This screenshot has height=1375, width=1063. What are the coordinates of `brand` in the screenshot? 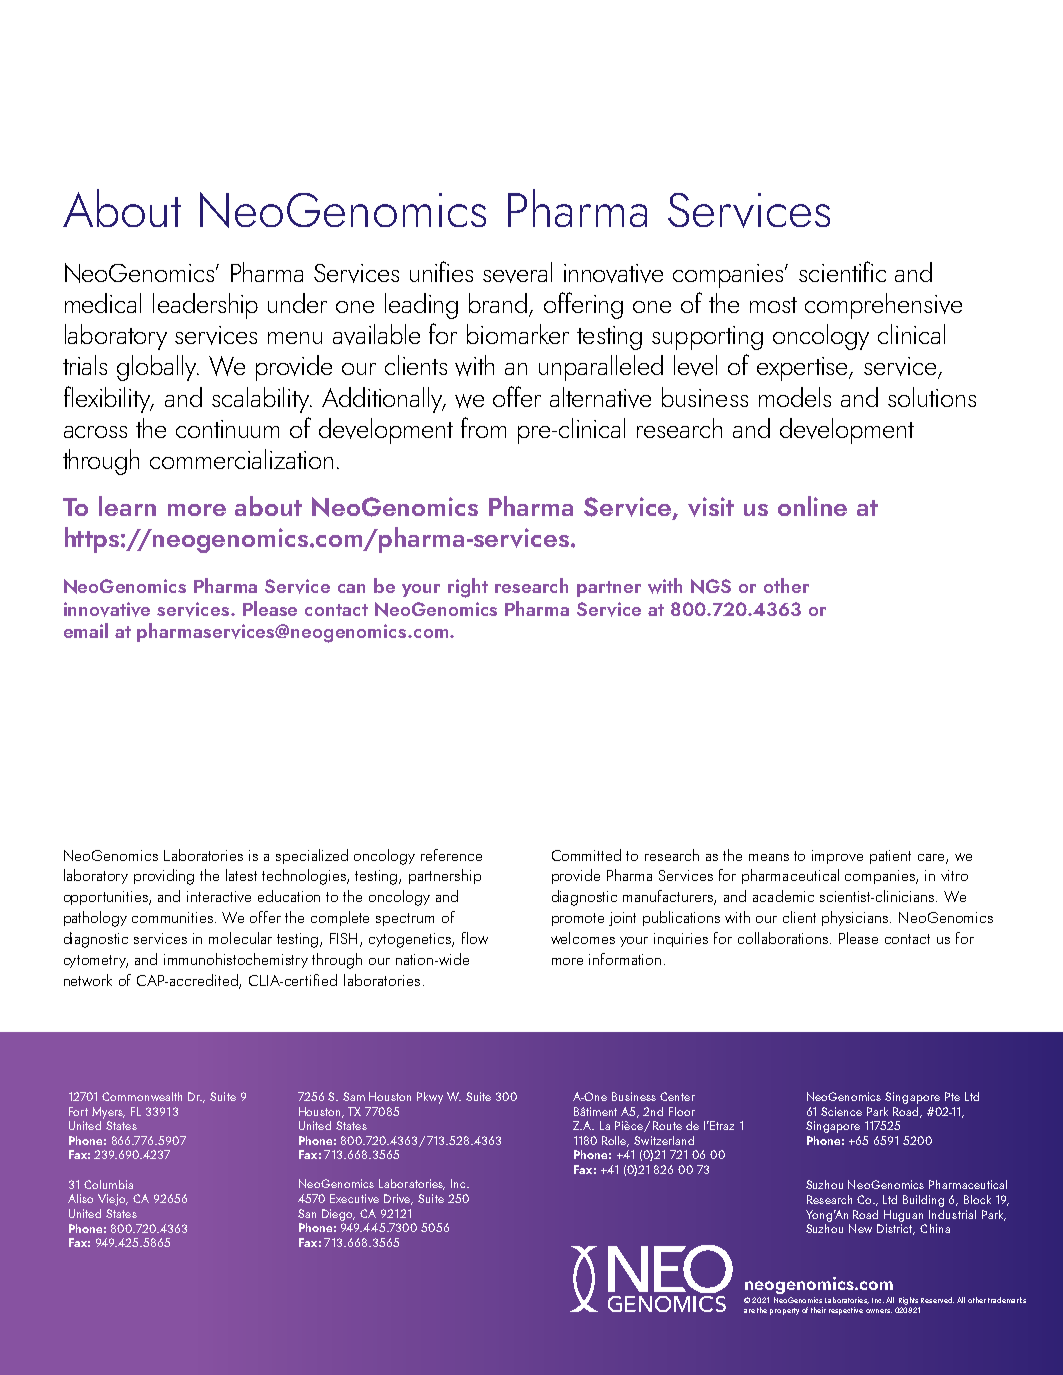 It's located at (499, 304).
